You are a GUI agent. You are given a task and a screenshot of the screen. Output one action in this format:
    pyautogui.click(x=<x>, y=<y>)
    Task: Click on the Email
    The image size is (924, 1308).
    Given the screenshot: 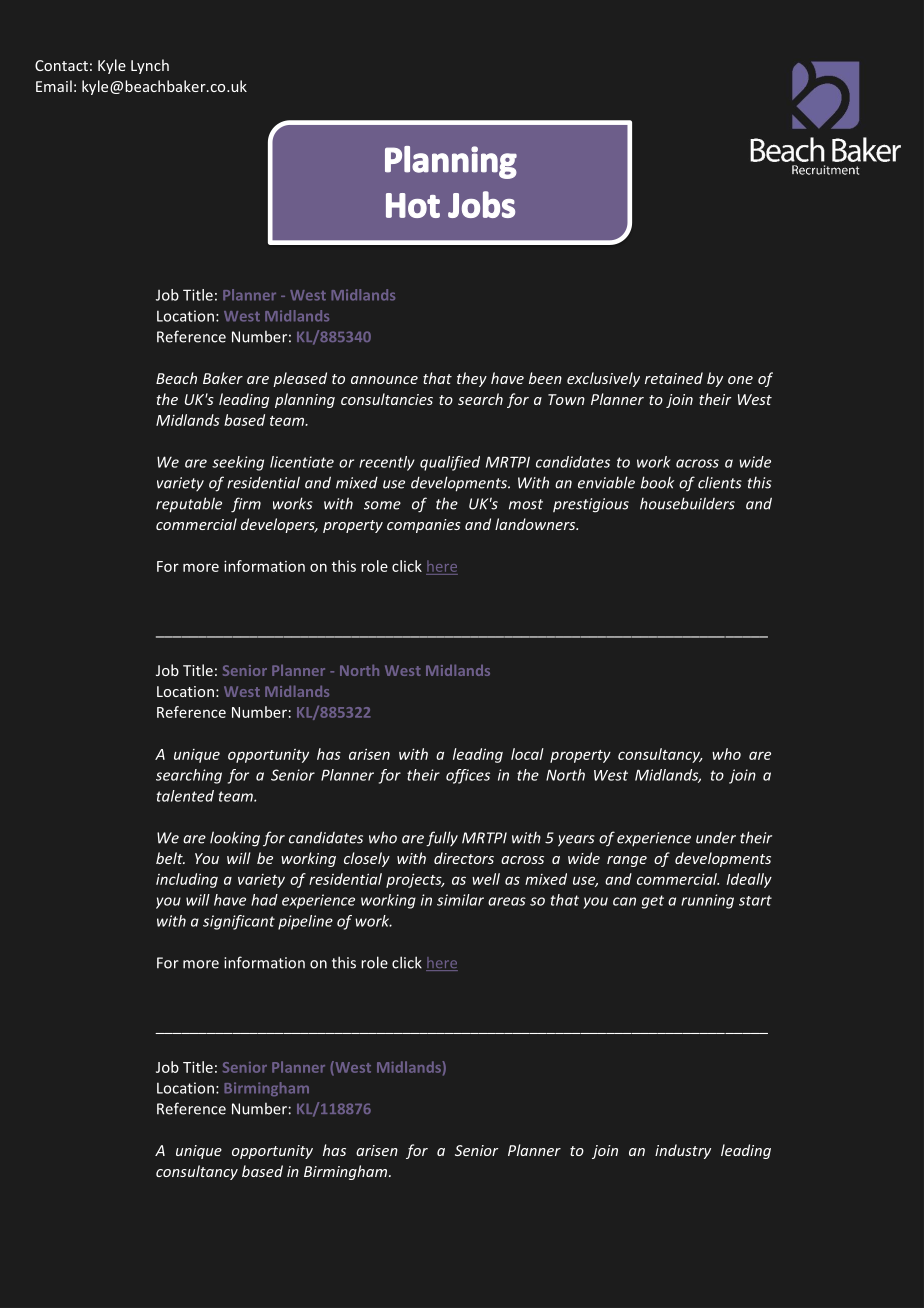 What is the action you would take?
    pyautogui.click(x=54, y=86)
